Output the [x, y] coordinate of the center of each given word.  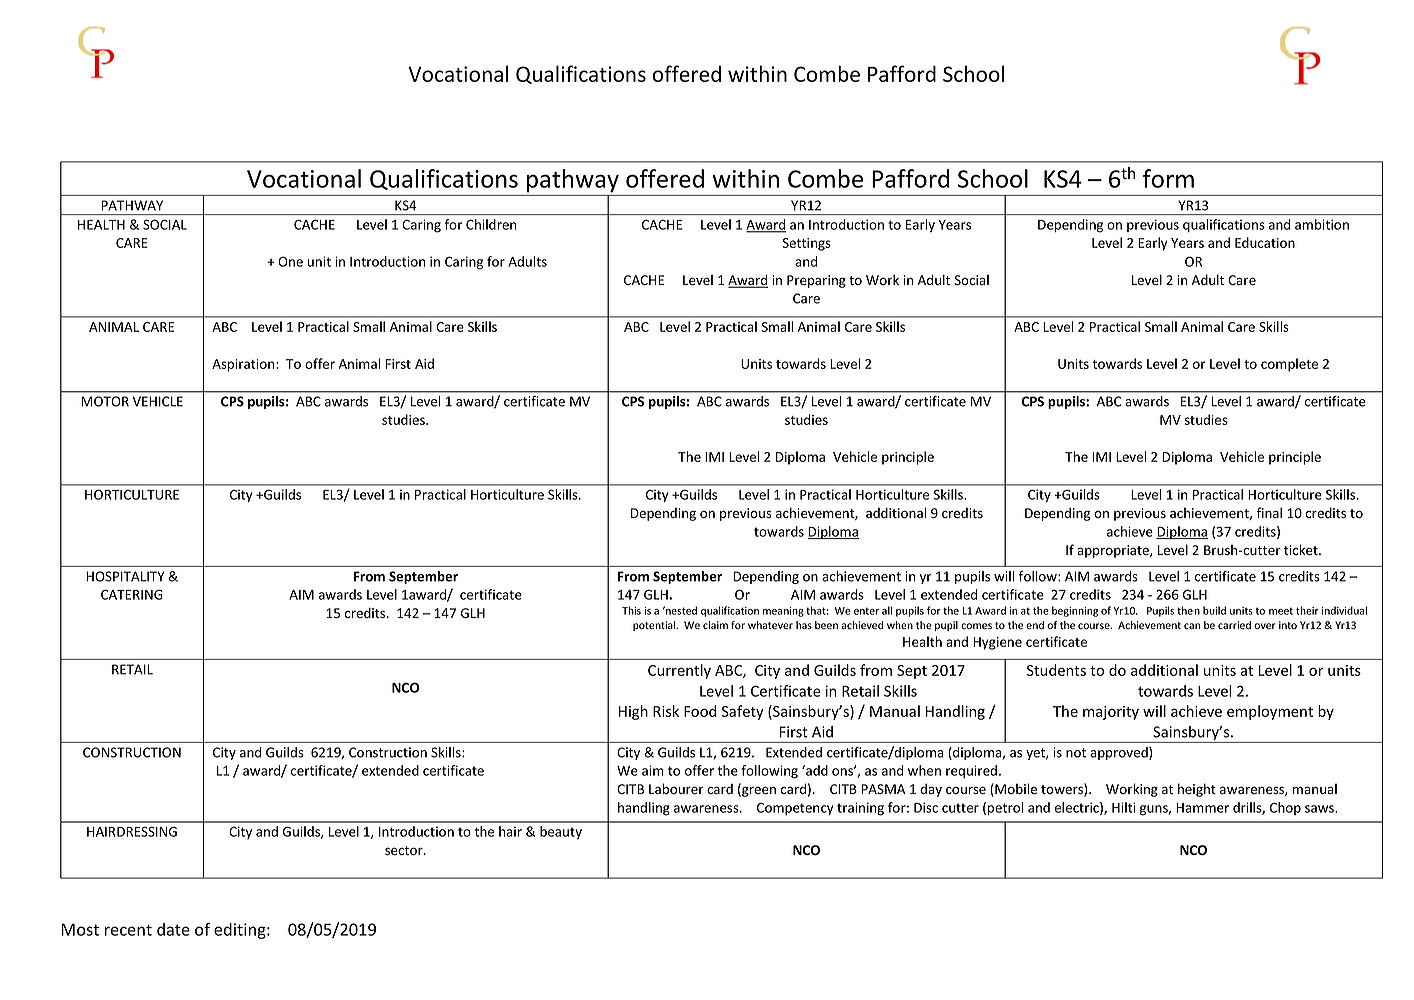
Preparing [816, 281]
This [631, 610]
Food [700, 711]
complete [1289, 365]
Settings [806, 244]
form [1168, 178]
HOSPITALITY [125, 576]
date [173, 929]
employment [1270, 712]
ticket [1302, 550]
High [633, 712]
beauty [561, 832]
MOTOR [105, 401]
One [290, 261]
